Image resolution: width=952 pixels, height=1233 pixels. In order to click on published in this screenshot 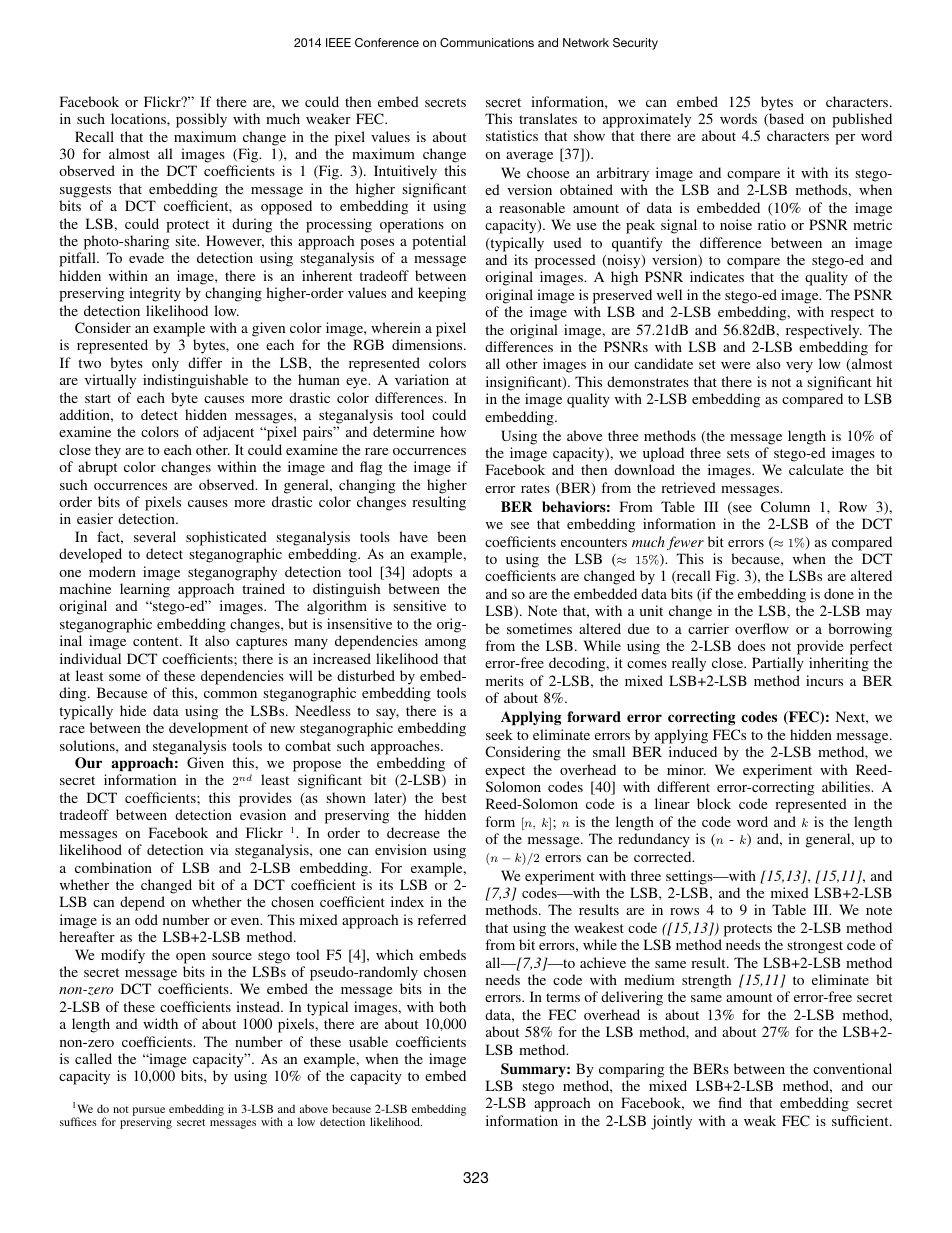, I will do `click(862, 120)`.
